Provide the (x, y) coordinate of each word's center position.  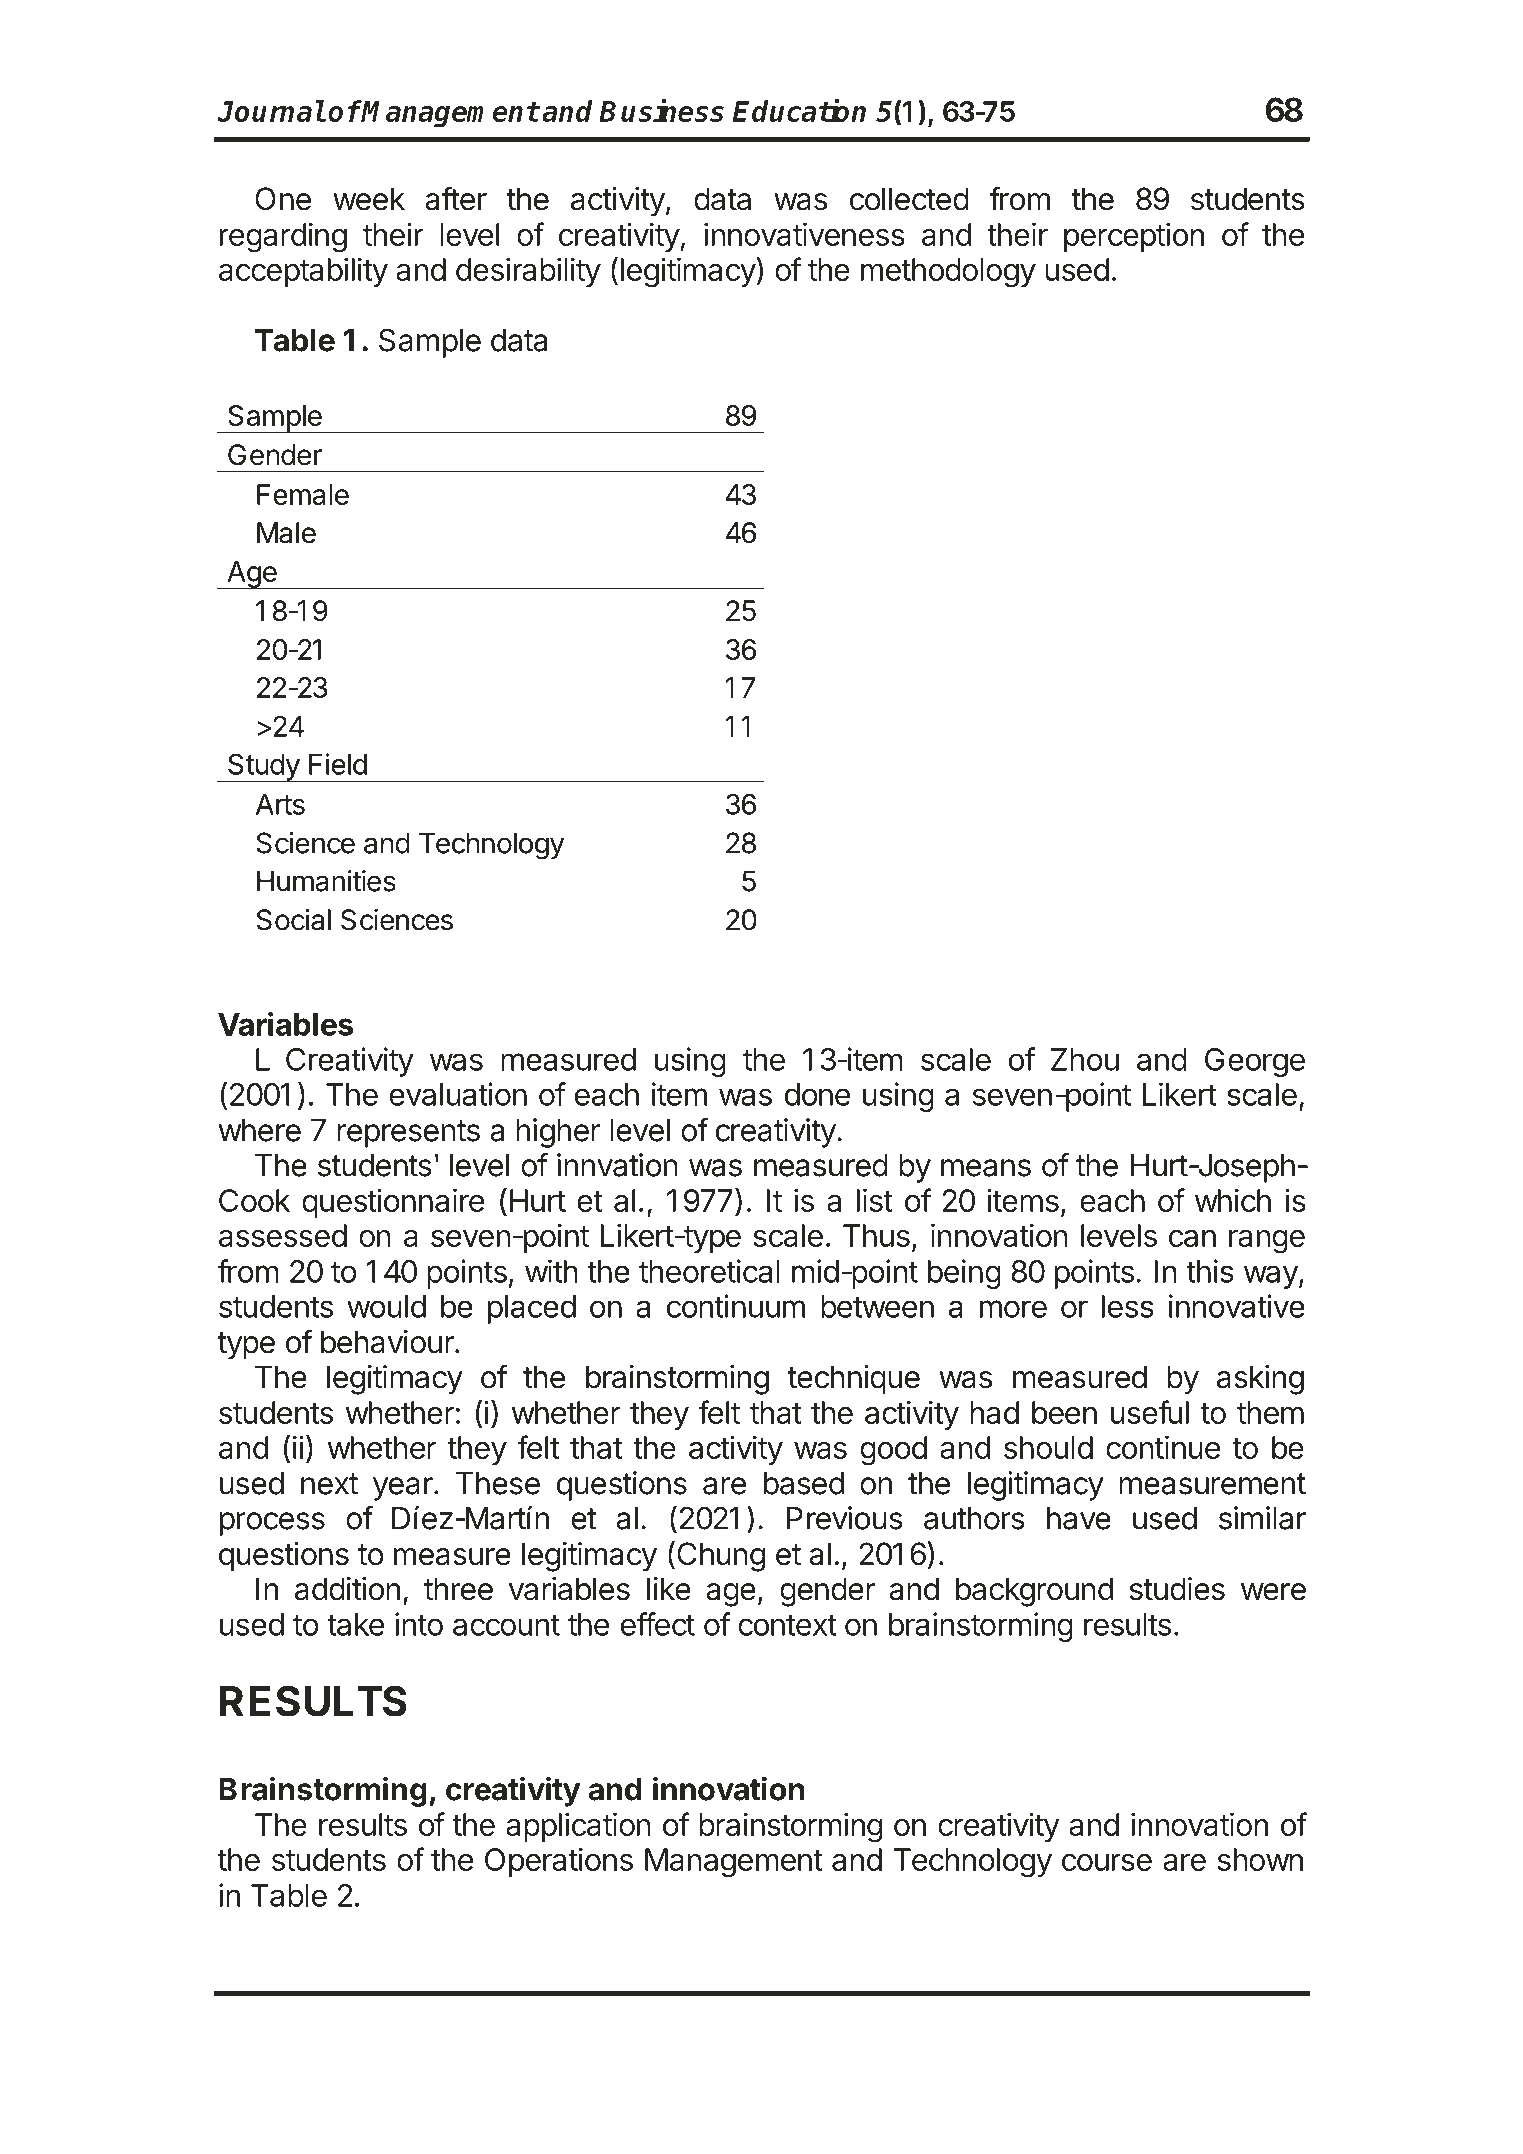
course (1107, 1862)
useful (1150, 1412)
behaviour (388, 1342)
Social (294, 920)
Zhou (1085, 1059)
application (578, 1827)
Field (338, 764)
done (817, 1094)
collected (909, 199)
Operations (559, 1862)
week (369, 199)
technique (854, 1380)
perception (1134, 237)
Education (799, 110)
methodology (948, 273)
